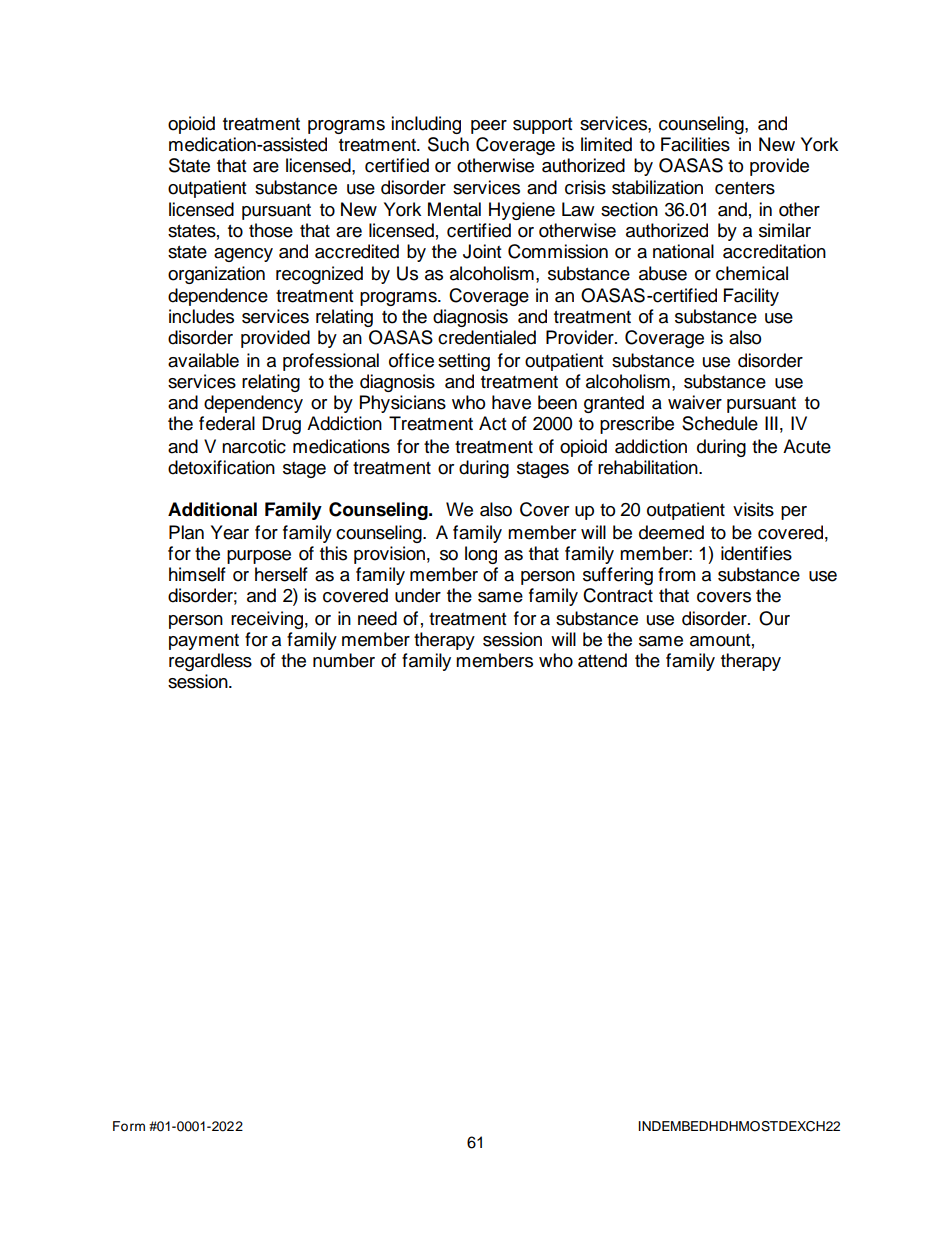 This screenshot has width=952, height=1233. Describe the element at coordinates (695, 144) in the screenshot. I see `Facilities` at that location.
